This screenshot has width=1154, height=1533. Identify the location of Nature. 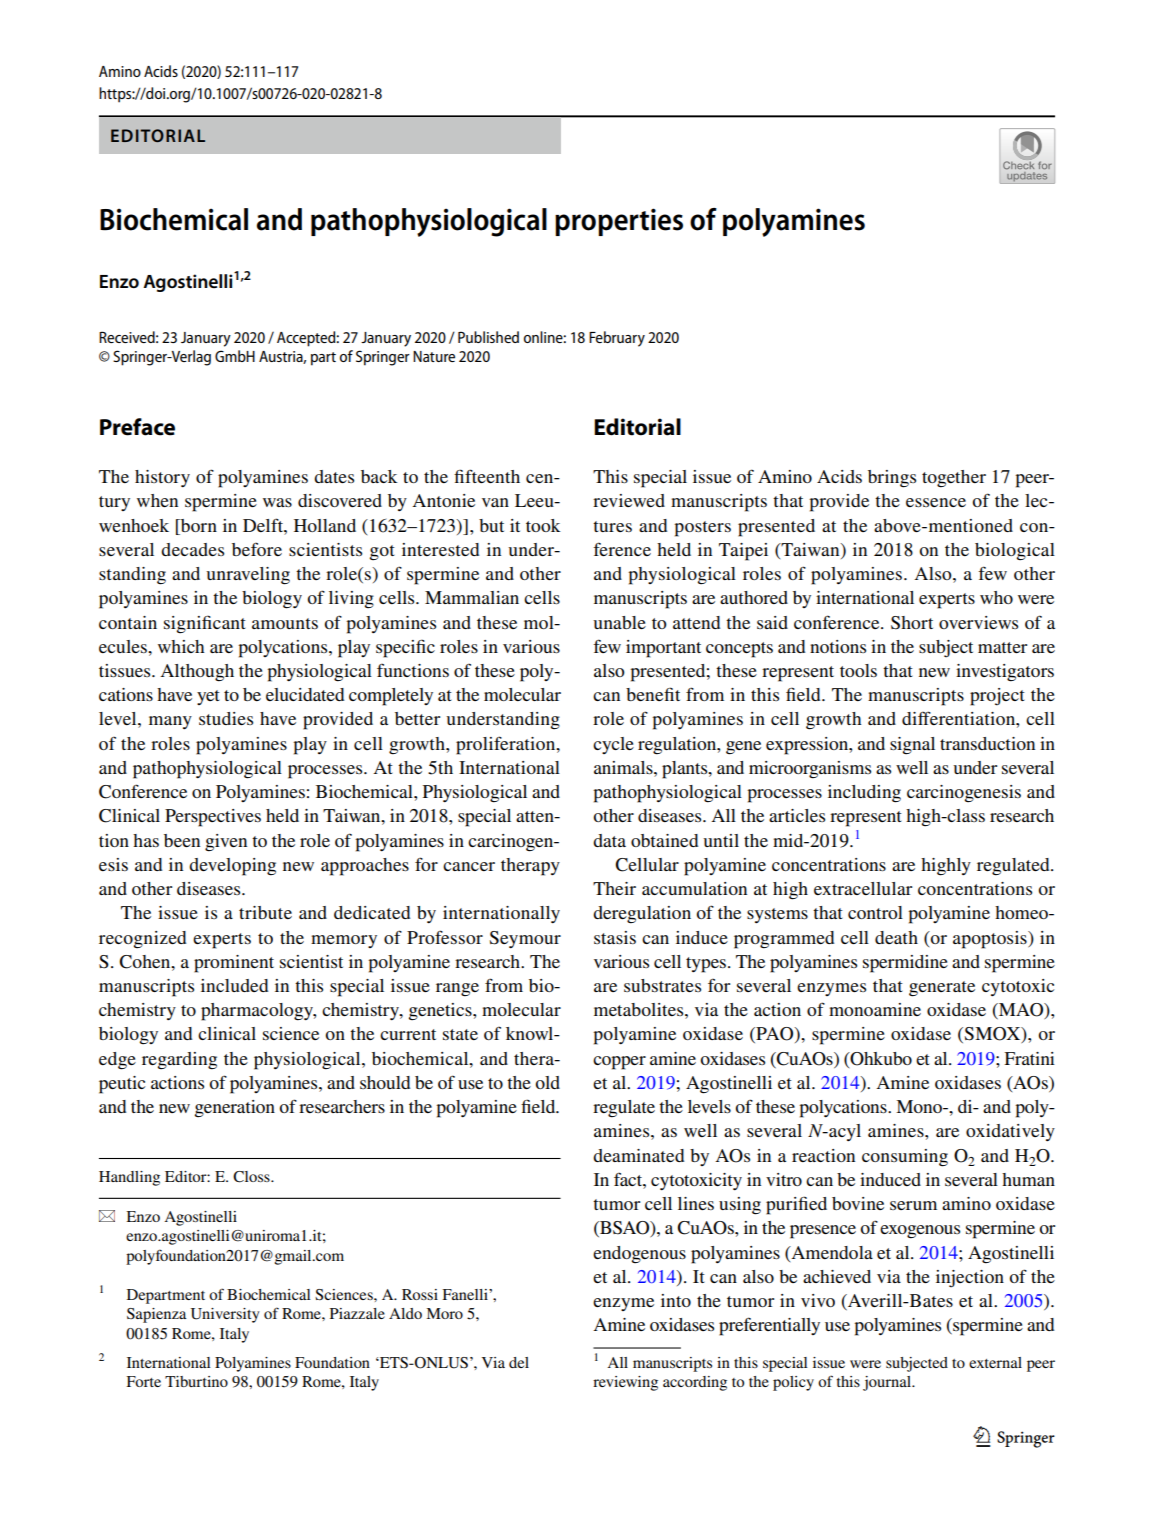
(434, 356).
